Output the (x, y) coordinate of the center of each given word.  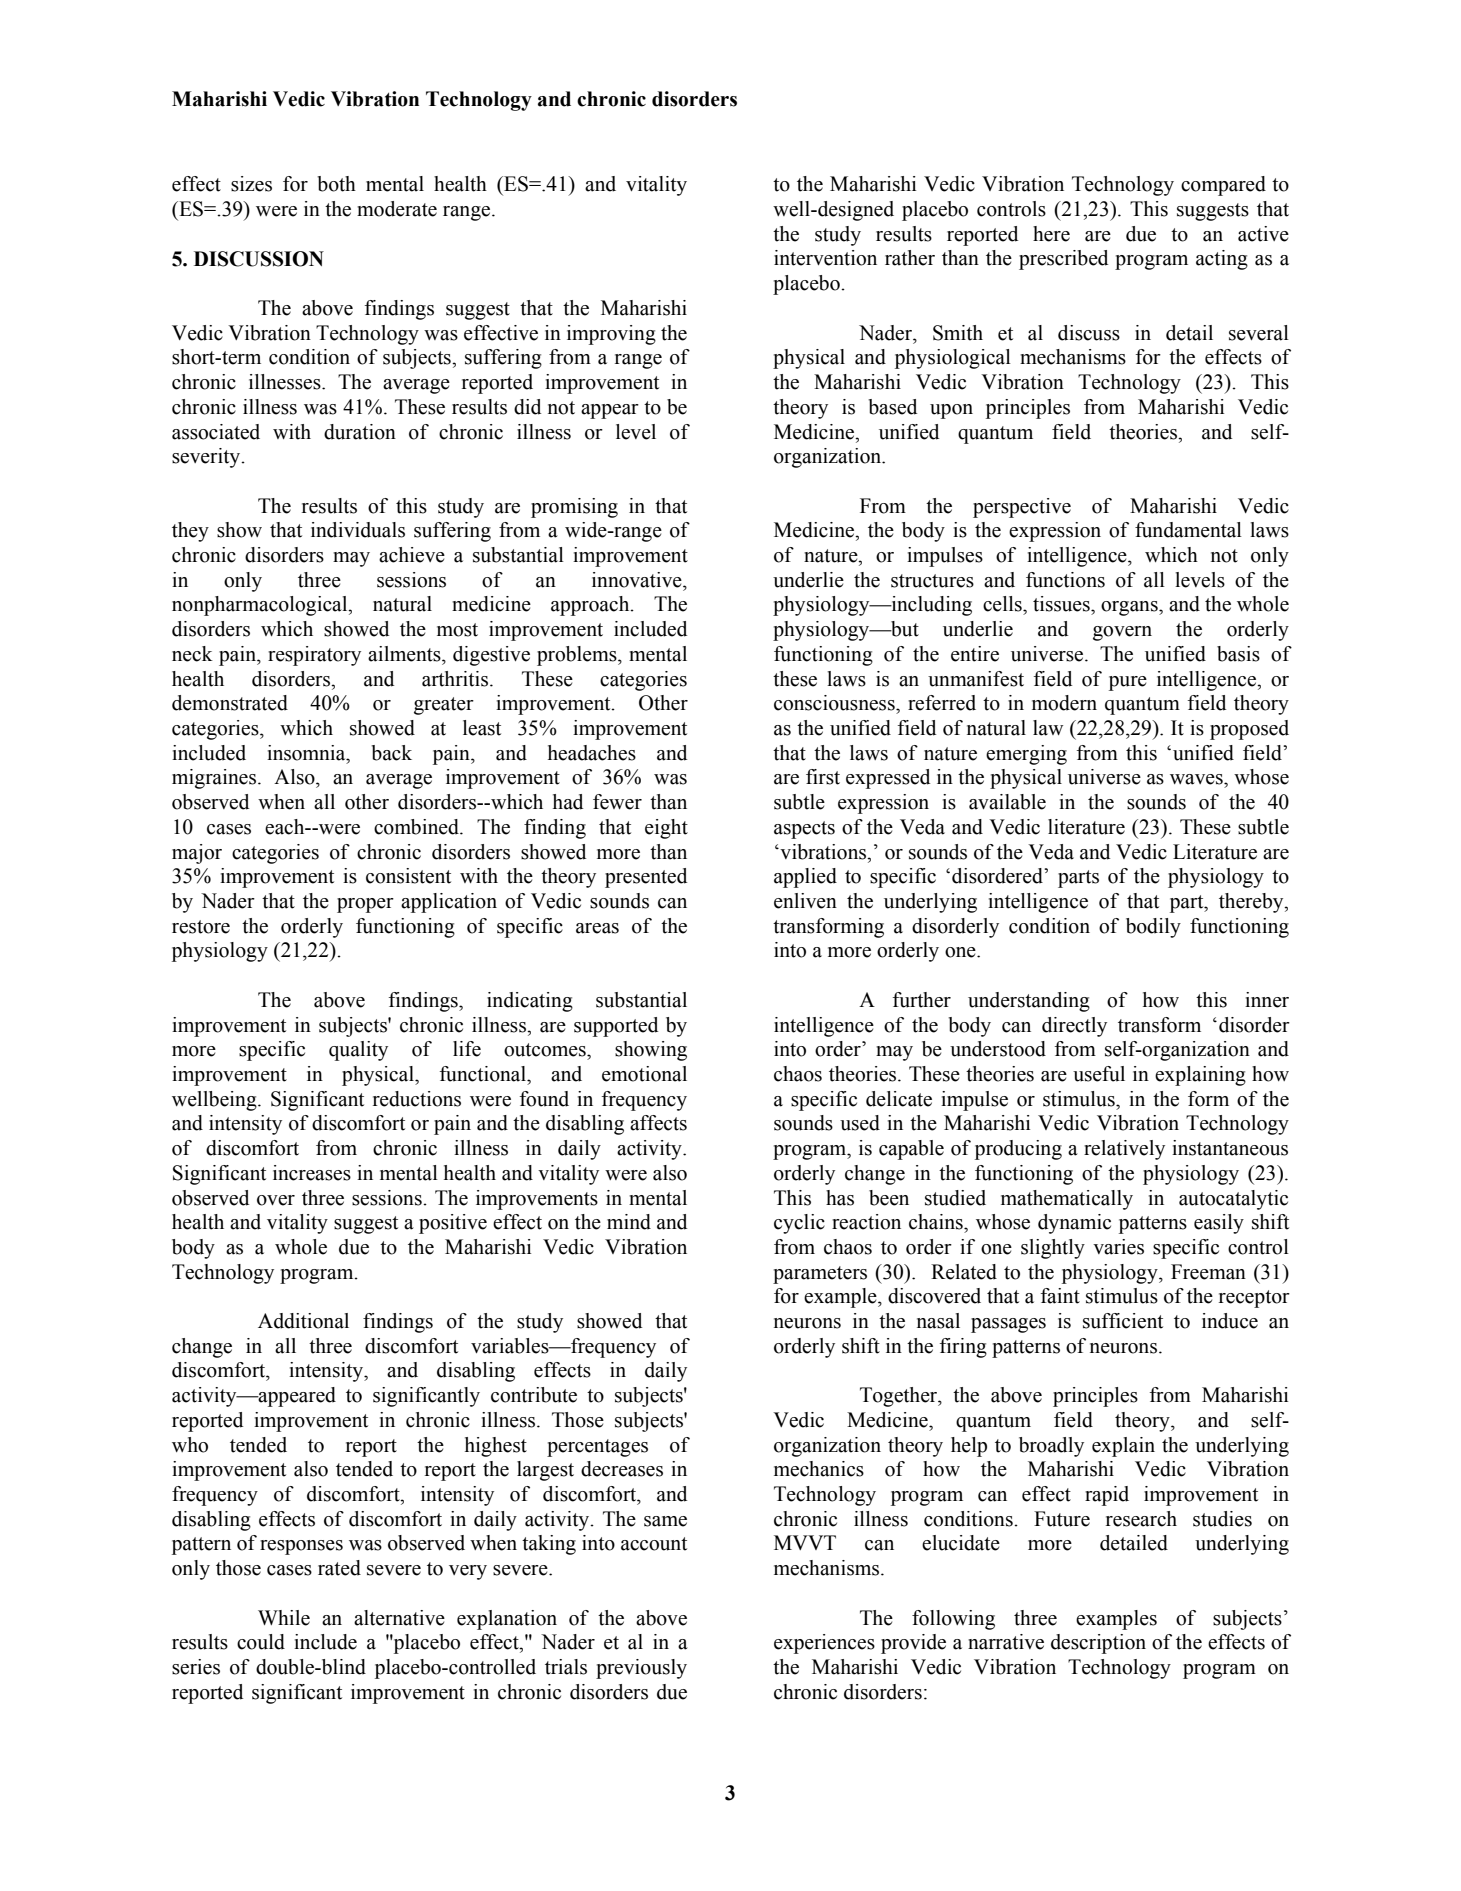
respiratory (314, 656)
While (284, 1618)
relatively (1124, 1150)
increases (312, 1173)
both (336, 184)
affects (658, 1123)
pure (1128, 683)
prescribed (1063, 260)
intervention (825, 258)
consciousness (835, 703)
